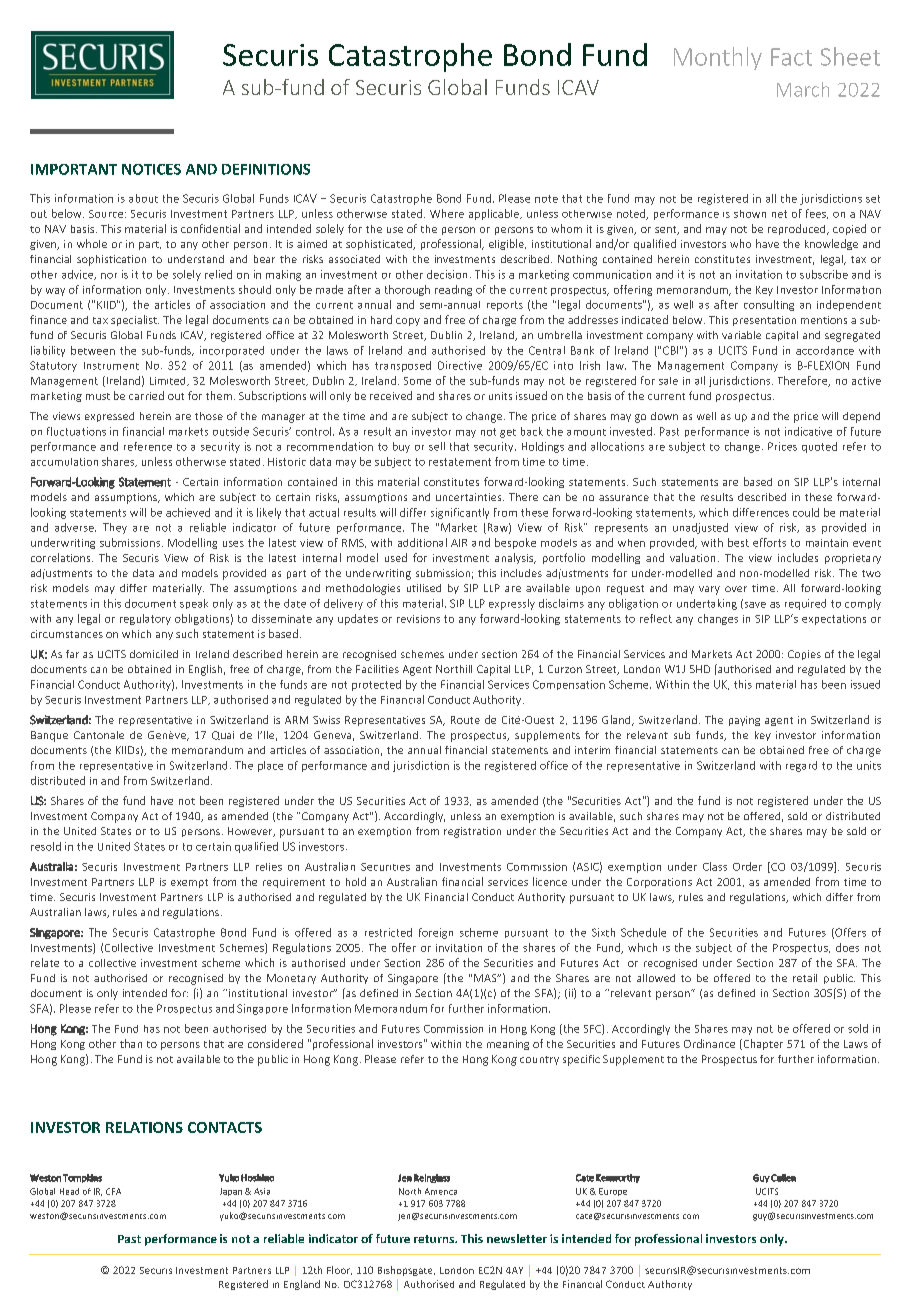  Describe the element at coordinates (154, 654) in the screenshot. I see `domiciled` at that location.
